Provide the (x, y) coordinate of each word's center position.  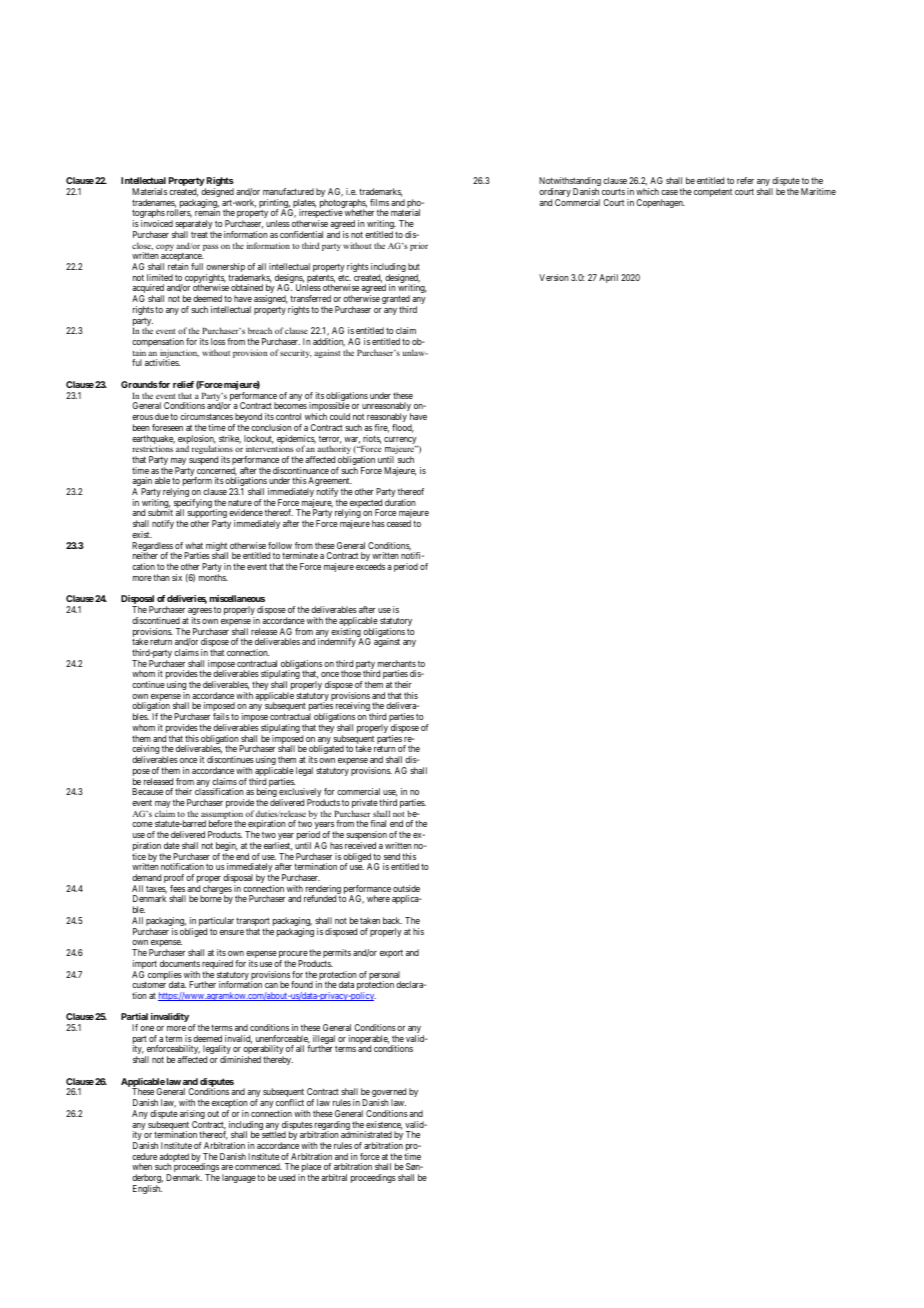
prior (419, 246)
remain (207, 212)
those (351, 673)
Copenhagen (660, 203)
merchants (397, 663)
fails (221, 716)
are (227, 1167)
